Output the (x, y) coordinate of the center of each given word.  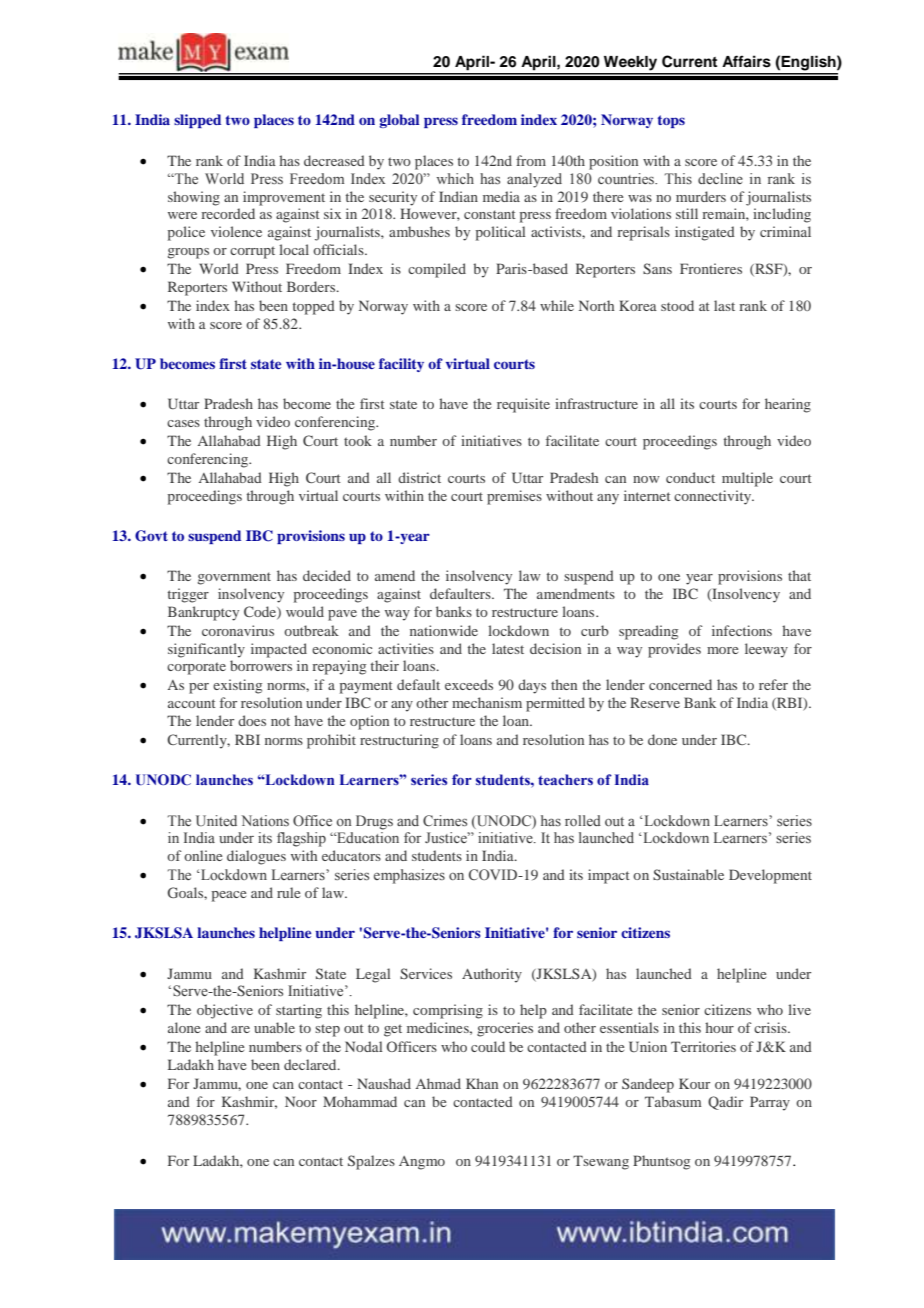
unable (274, 1027)
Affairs (746, 61)
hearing (788, 405)
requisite (523, 405)
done (662, 739)
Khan (482, 1083)
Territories (703, 1046)
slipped (197, 121)
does (252, 720)
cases (183, 423)
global (399, 121)
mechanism (487, 702)
